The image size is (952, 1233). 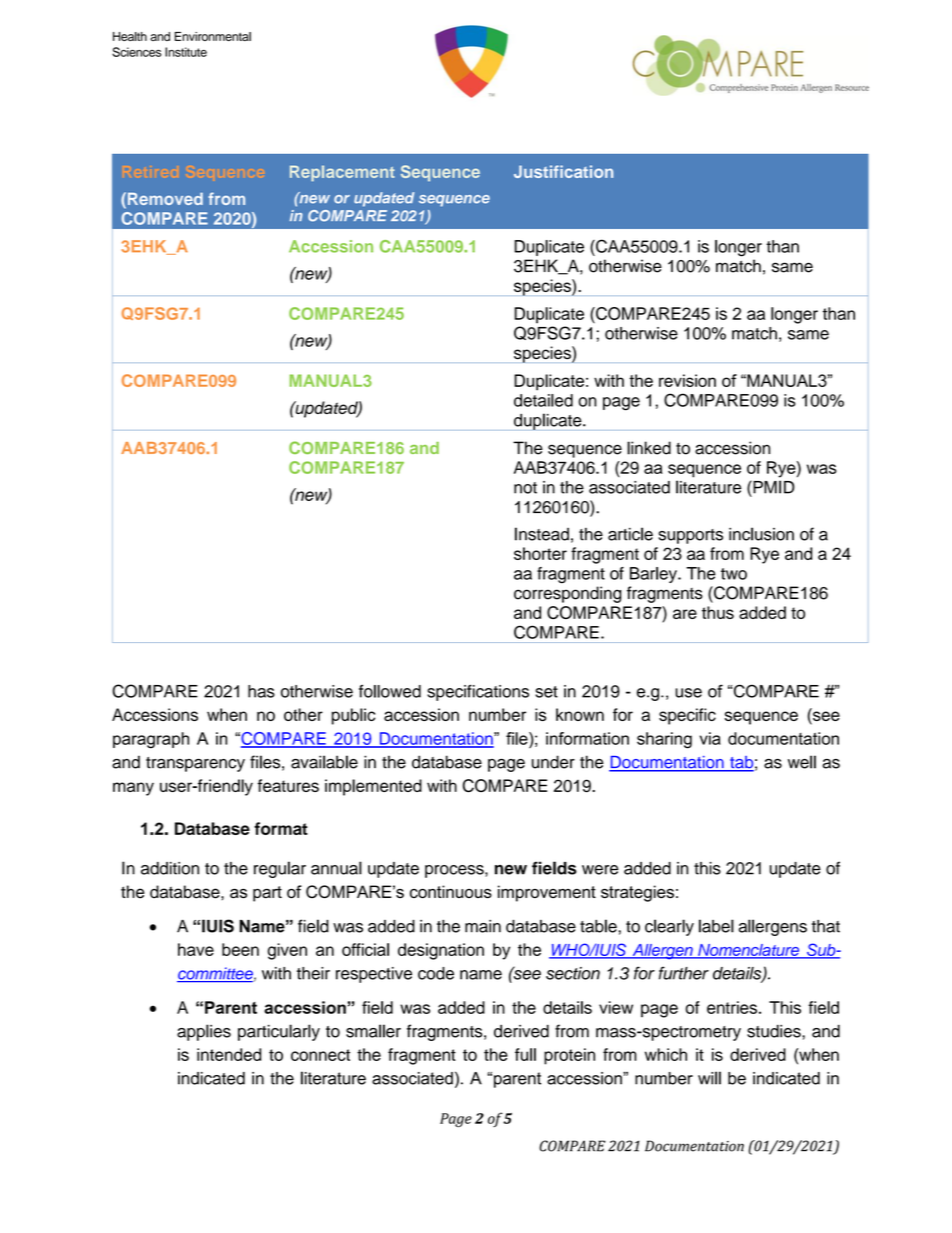 I want to click on intended, so click(x=229, y=1054).
